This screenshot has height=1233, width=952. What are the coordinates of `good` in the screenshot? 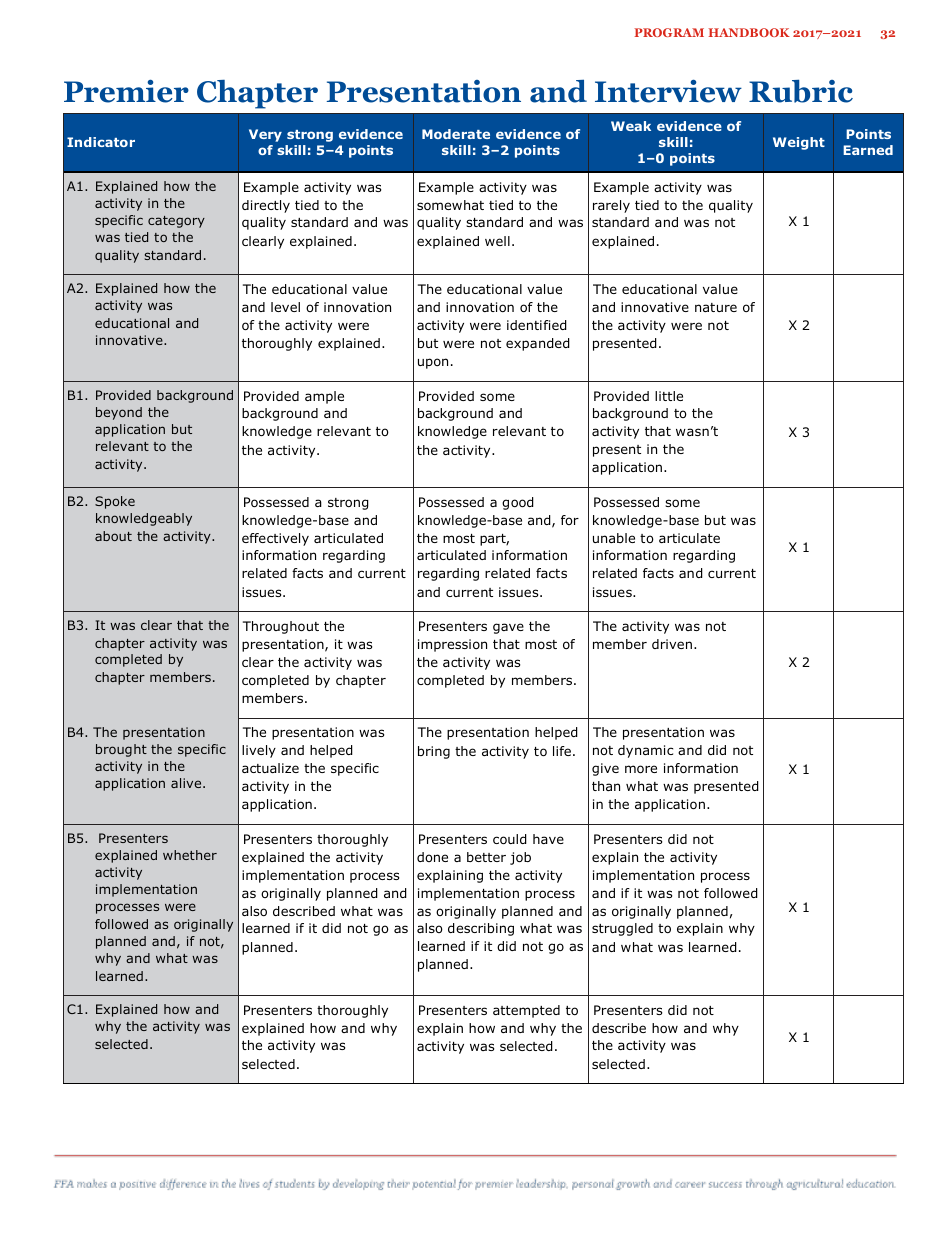 It's located at (518, 503).
